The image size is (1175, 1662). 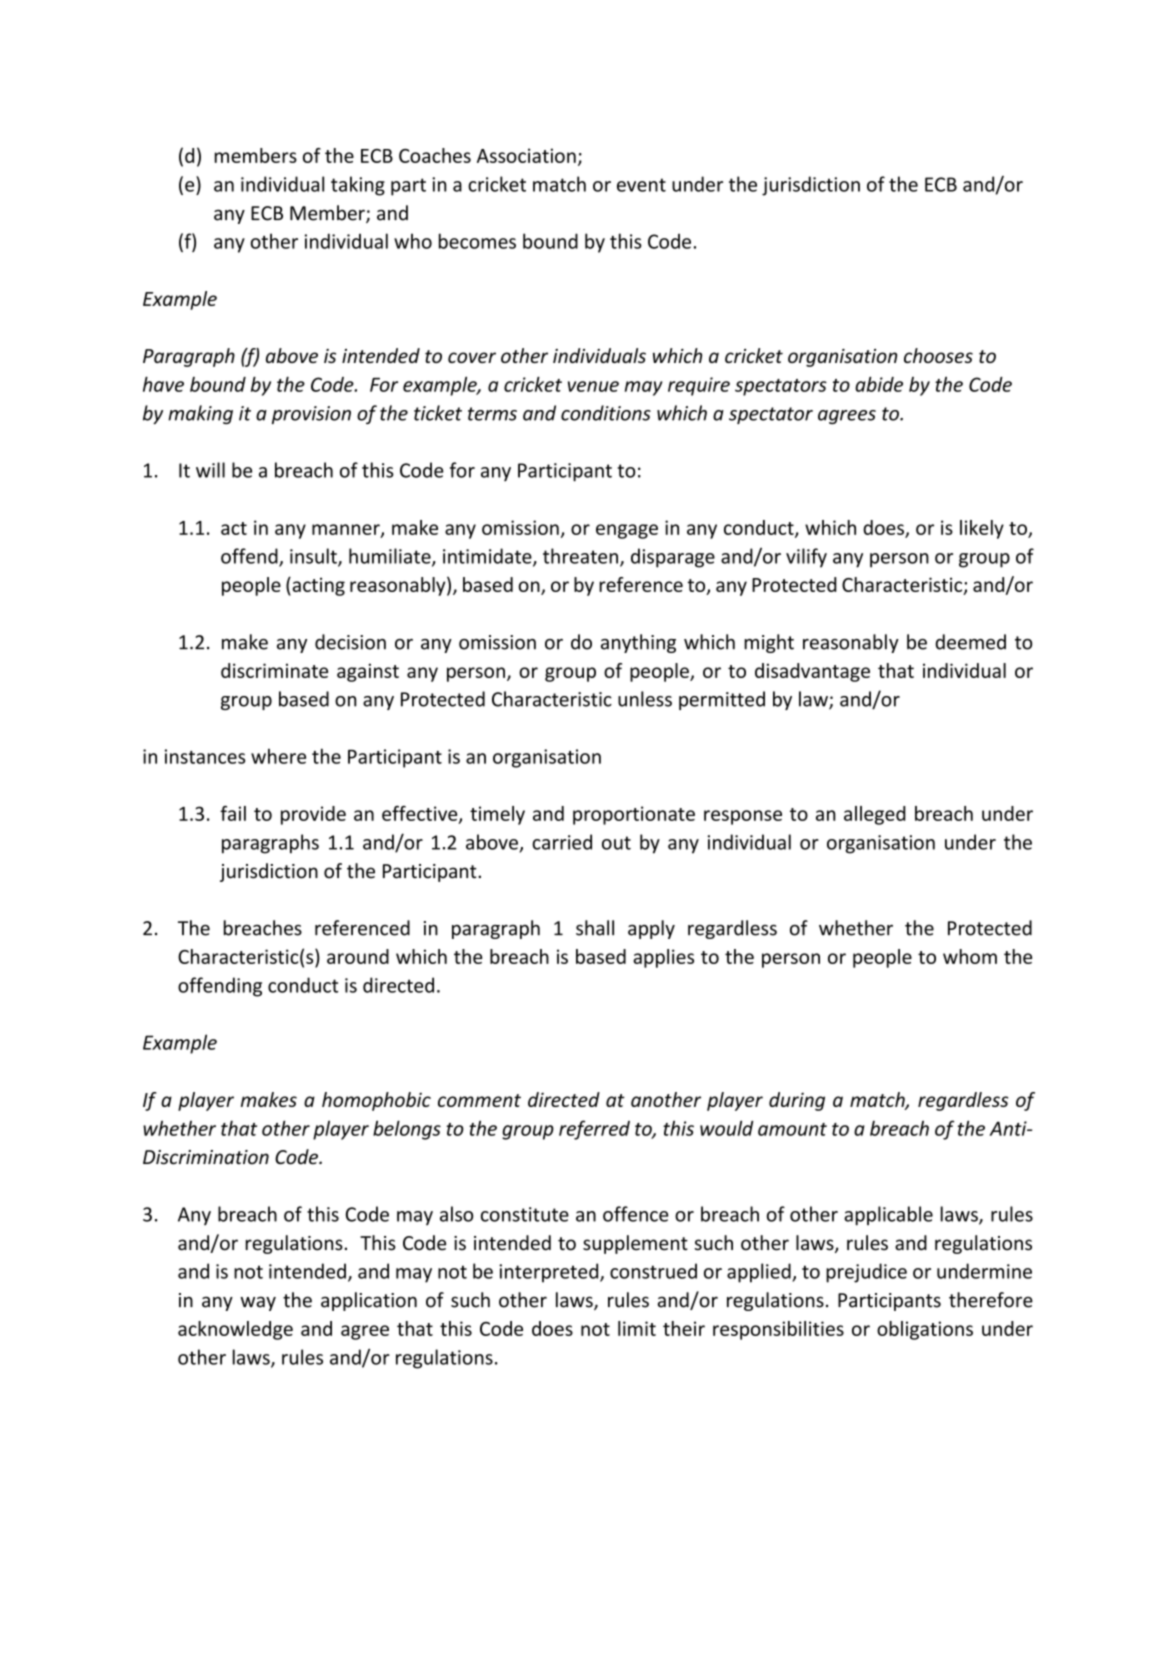 What do you see at coordinates (641, 185) in the page?
I see `event` at bounding box center [641, 185].
